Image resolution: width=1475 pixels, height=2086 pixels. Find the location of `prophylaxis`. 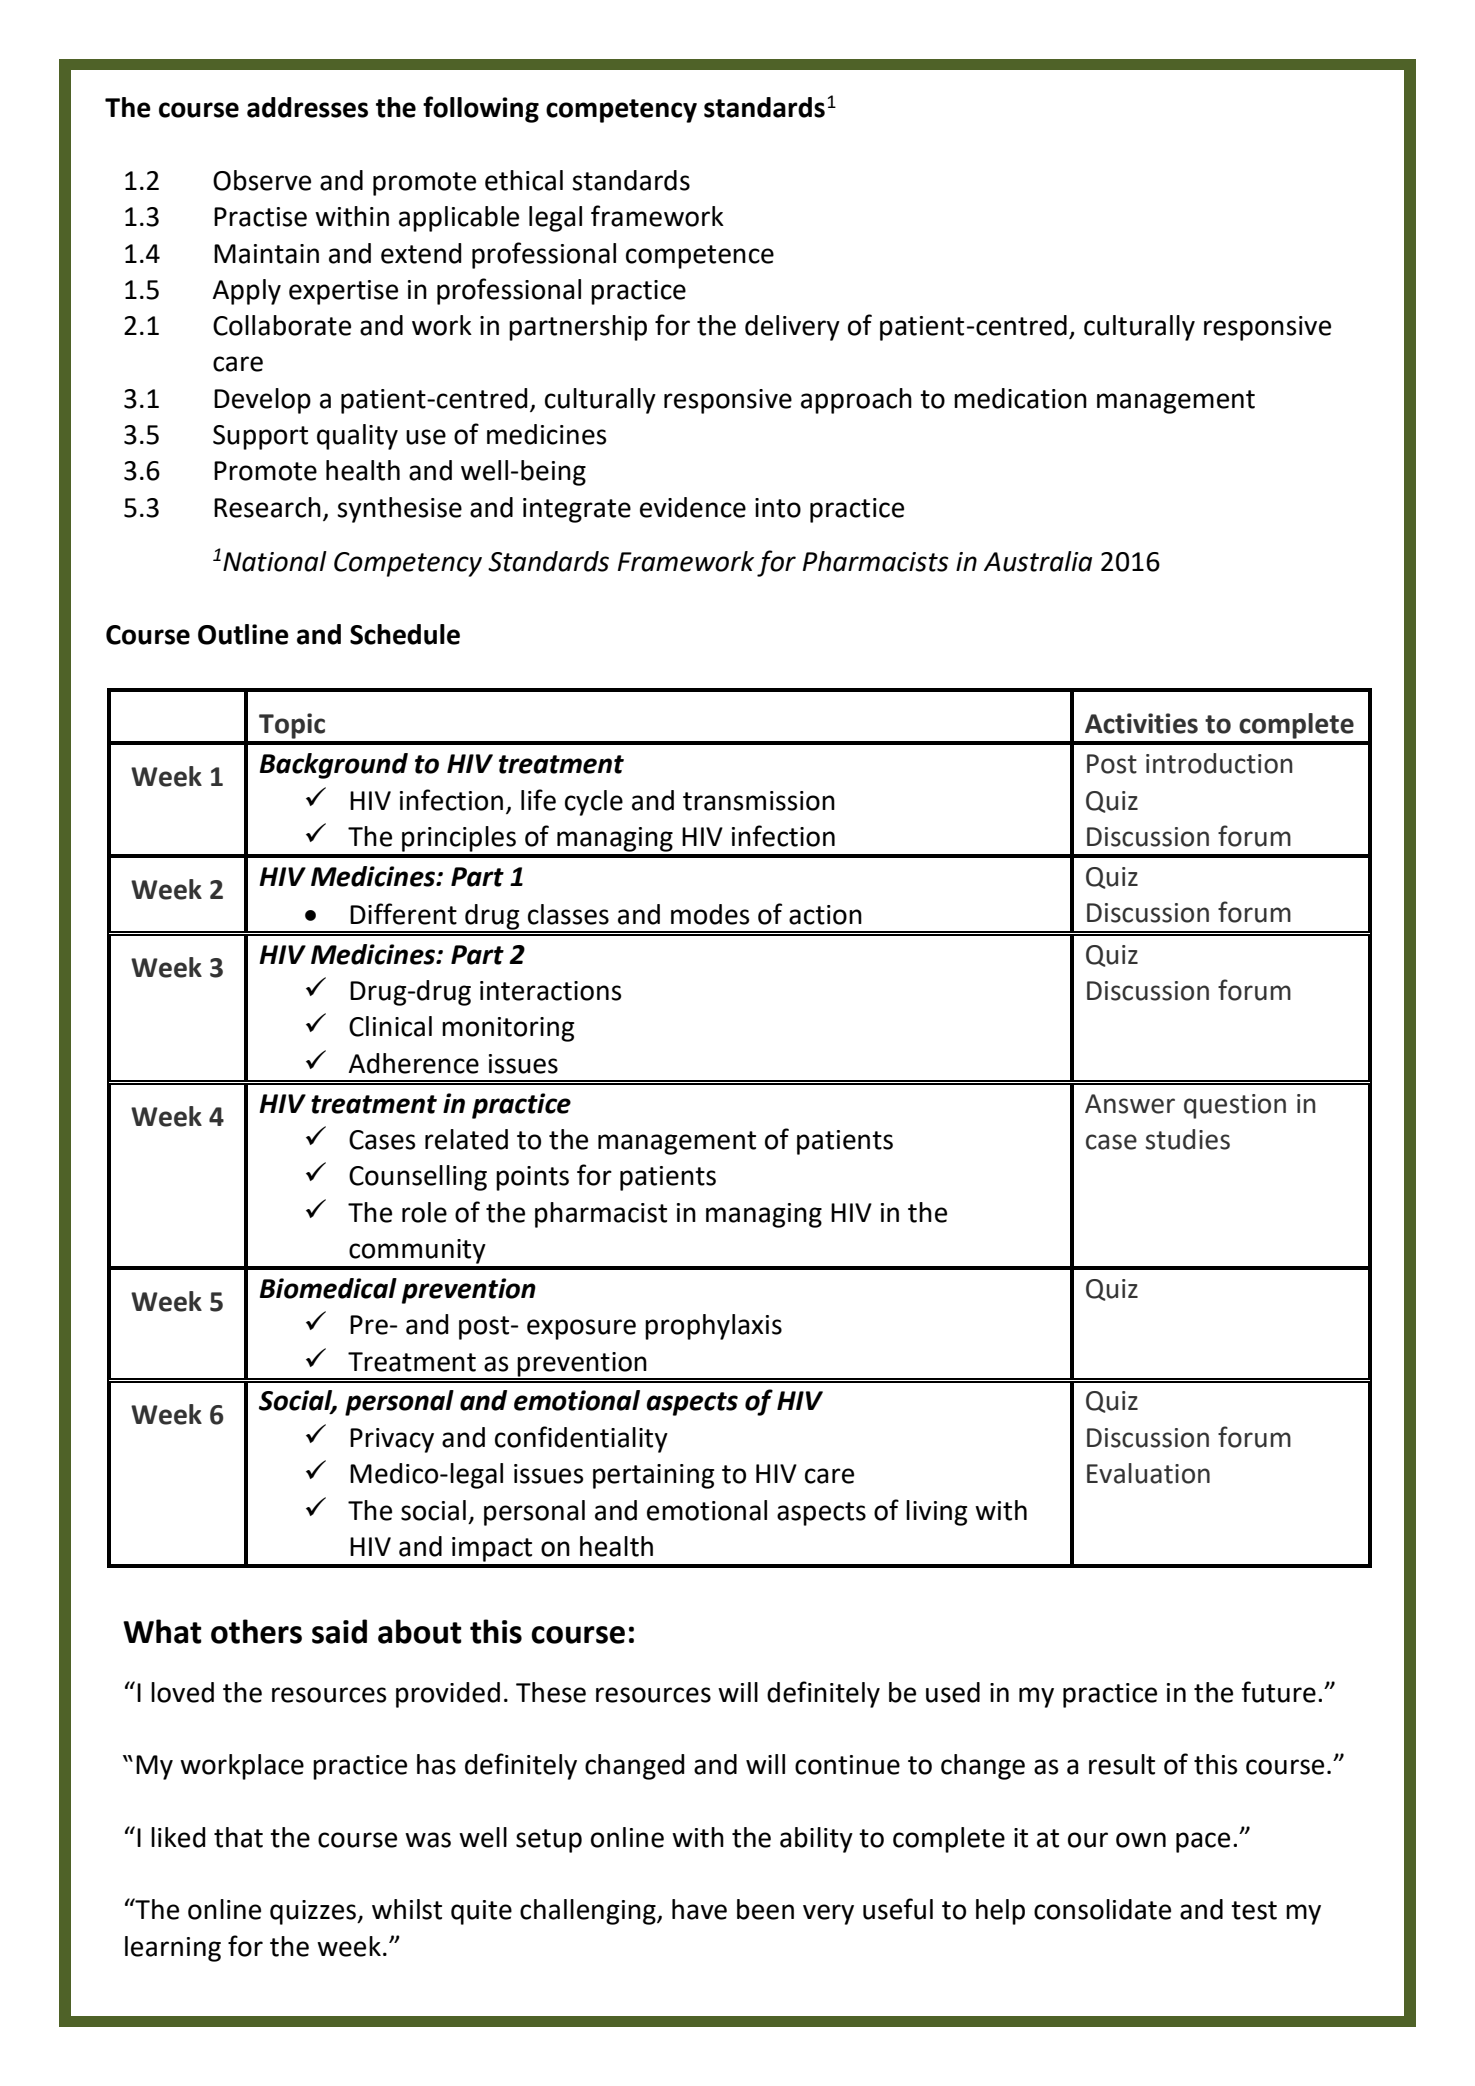

prophylaxis is located at coordinates (713, 1327).
